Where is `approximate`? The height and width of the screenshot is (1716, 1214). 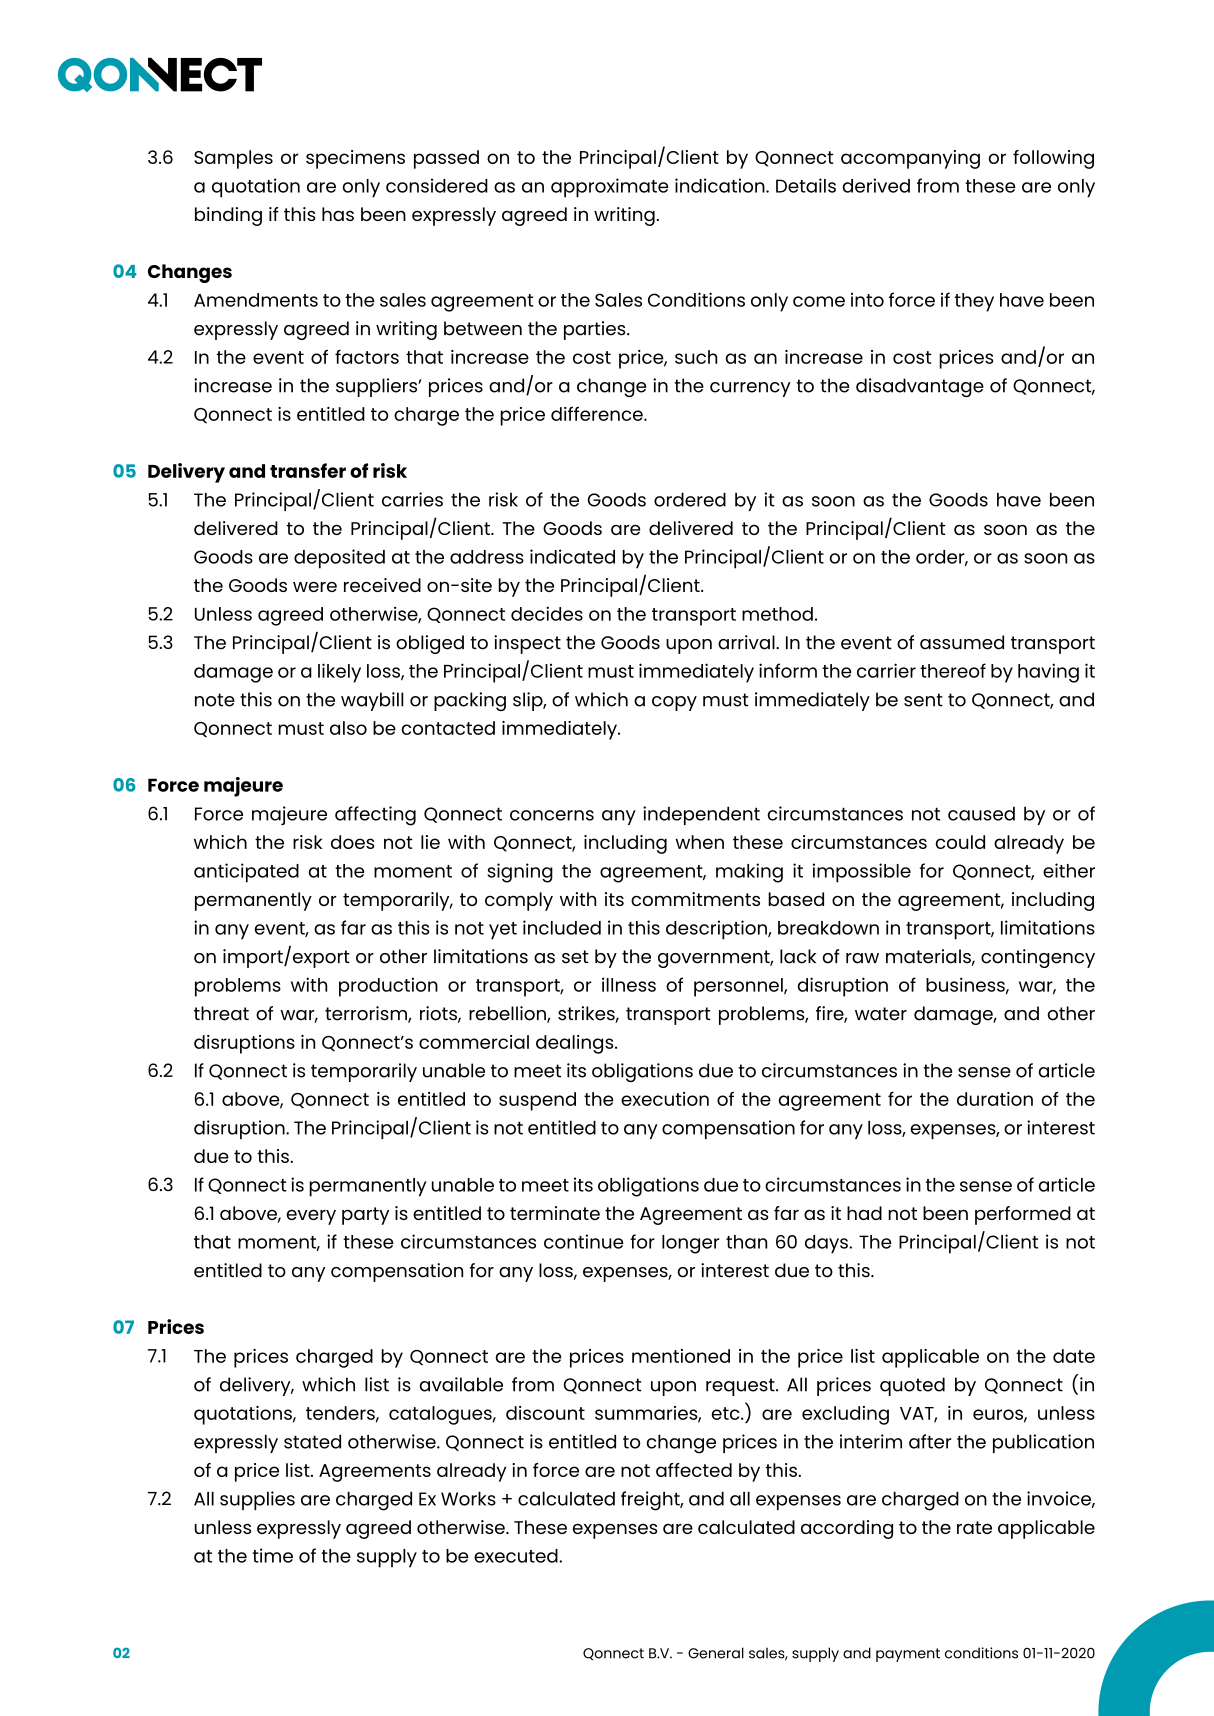 approximate is located at coordinates (609, 188).
